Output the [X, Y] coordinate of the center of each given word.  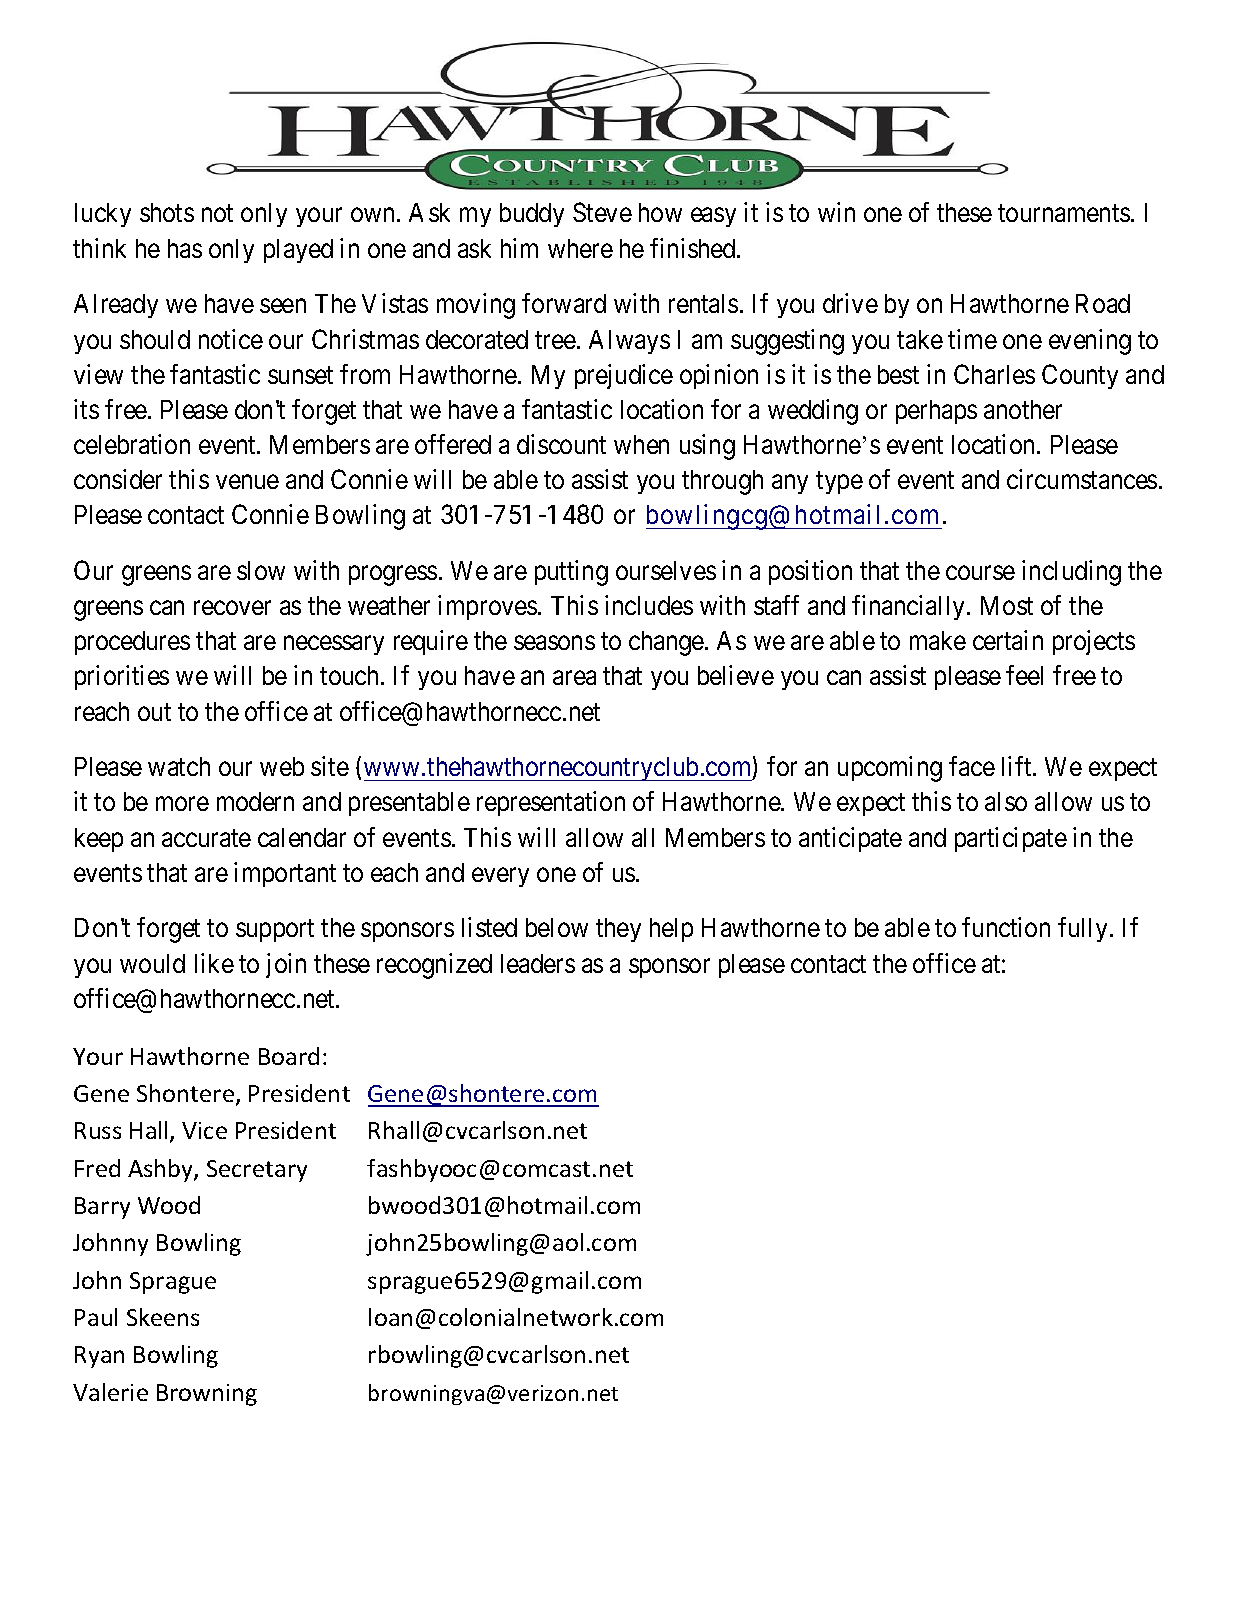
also [1006, 801]
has [185, 248]
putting [571, 573]
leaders [538, 963]
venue [247, 482]
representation [551, 803]
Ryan [99, 1357]
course [980, 573]
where [580, 248]
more [182, 804]
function [1006, 927]
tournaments [1064, 213]
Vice [204, 1130]
